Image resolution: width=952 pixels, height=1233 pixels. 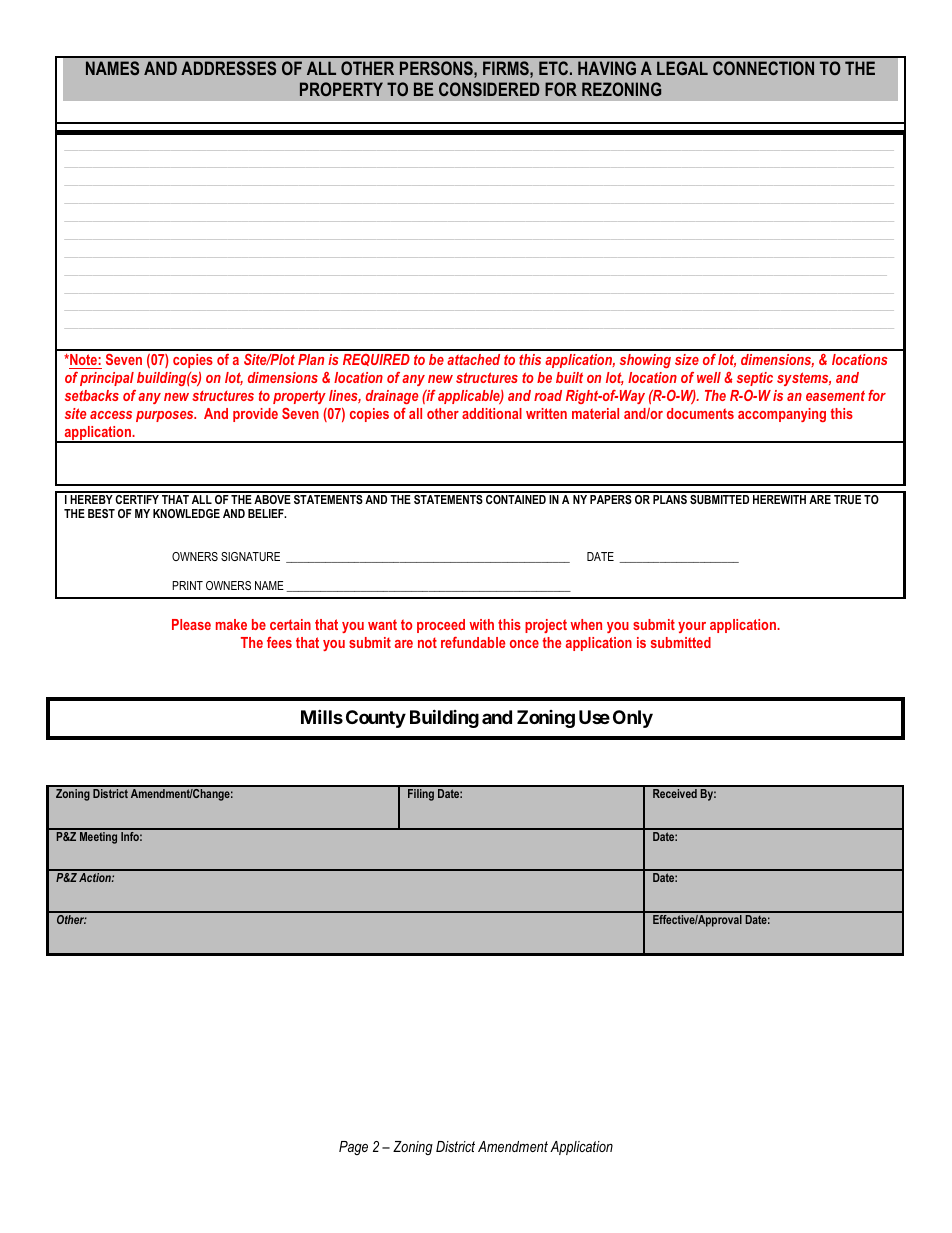 What do you see at coordinates (441, 626) in the image?
I see `proceed` at bounding box center [441, 626].
